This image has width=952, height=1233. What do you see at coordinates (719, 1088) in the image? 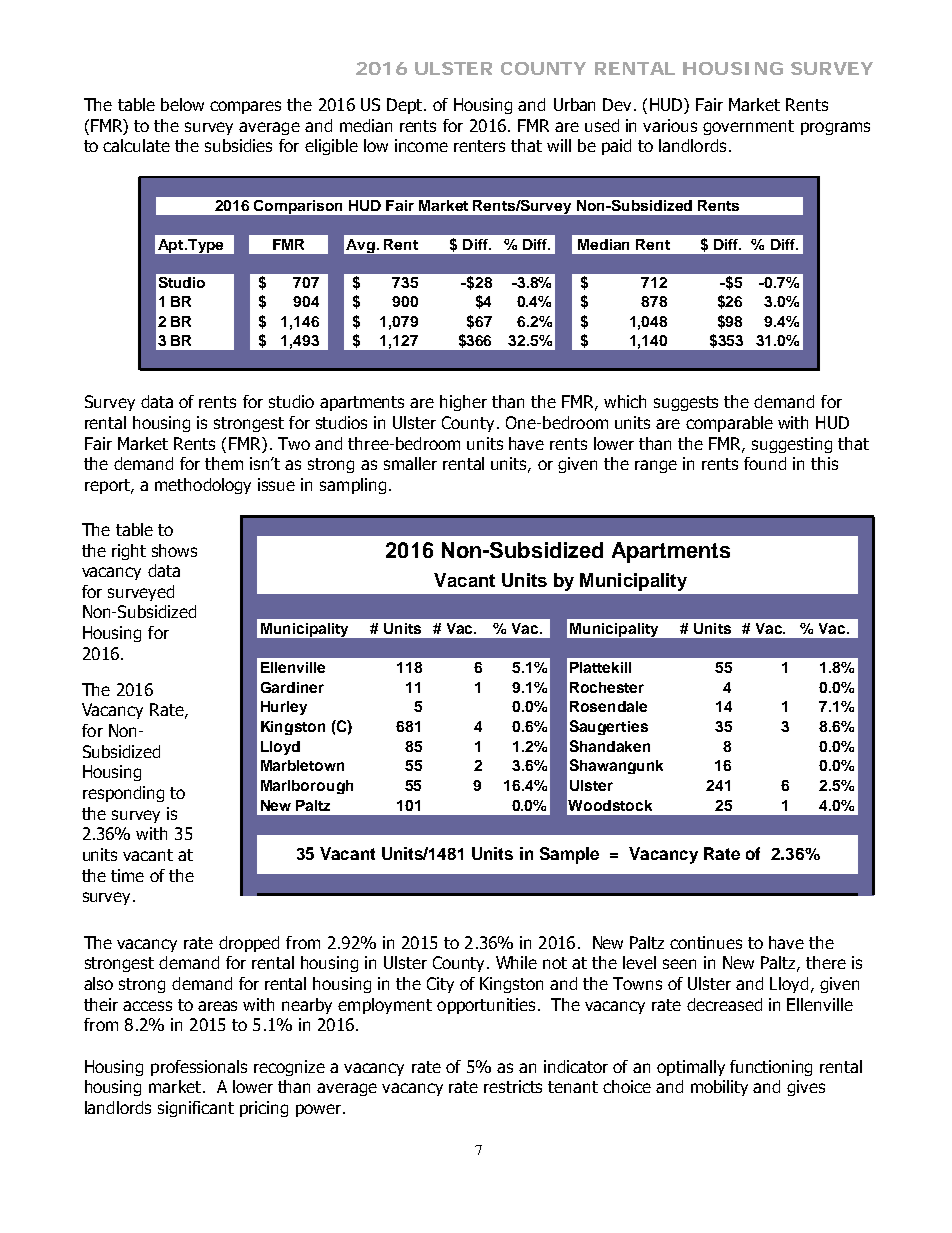
I see `mobility` at bounding box center [719, 1088].
